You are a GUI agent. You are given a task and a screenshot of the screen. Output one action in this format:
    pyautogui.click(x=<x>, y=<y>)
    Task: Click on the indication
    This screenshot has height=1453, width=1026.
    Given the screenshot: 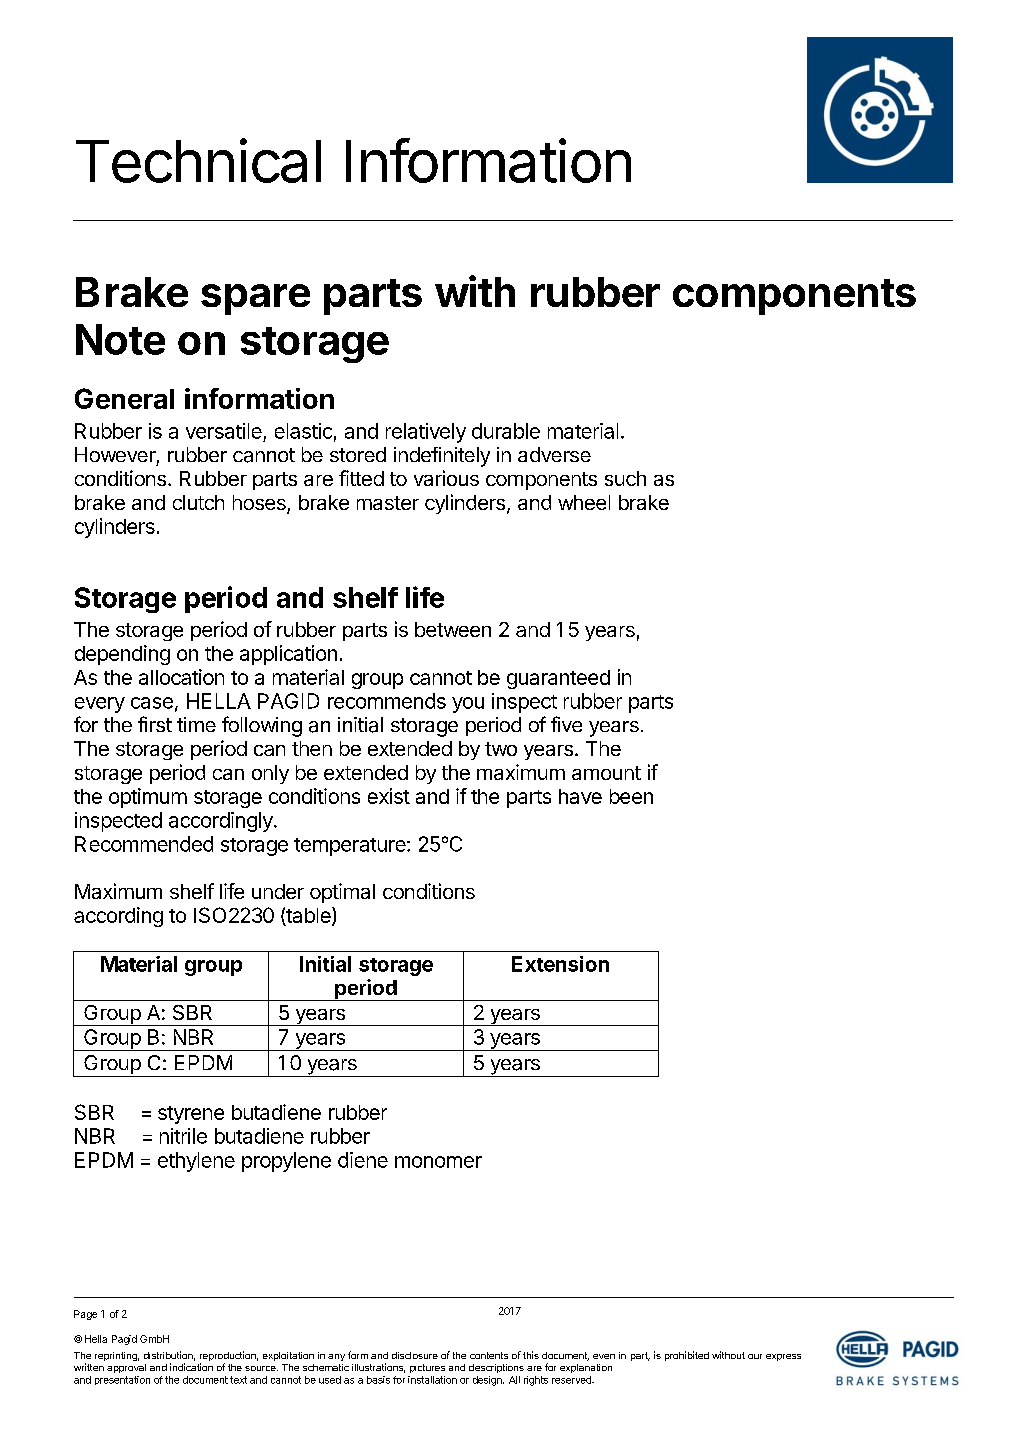 What is the action you would take?
    pyautogui.click(x=191, y=1367)
